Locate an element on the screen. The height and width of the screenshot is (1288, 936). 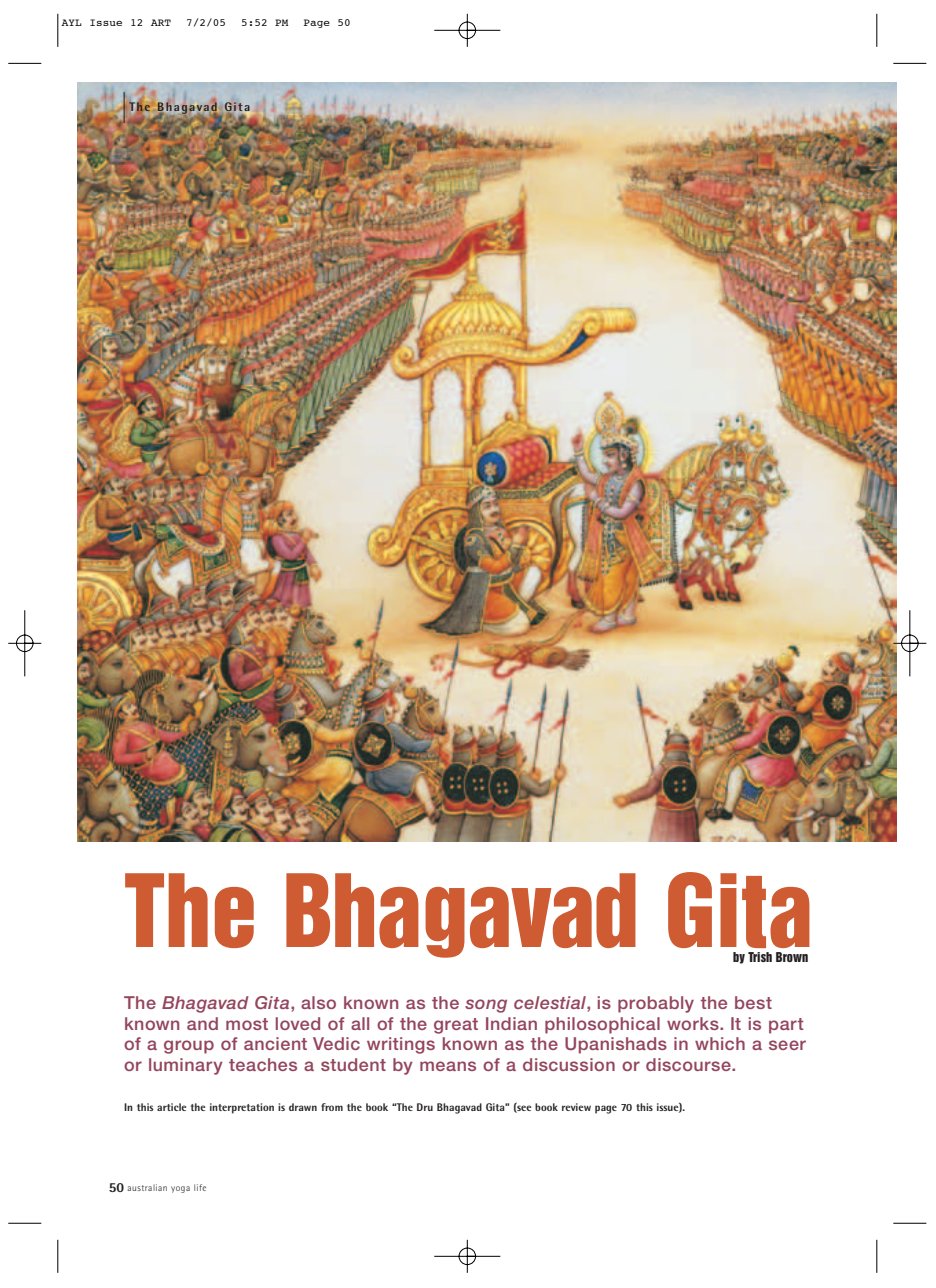
and is located at coordinates (202, 1023).
